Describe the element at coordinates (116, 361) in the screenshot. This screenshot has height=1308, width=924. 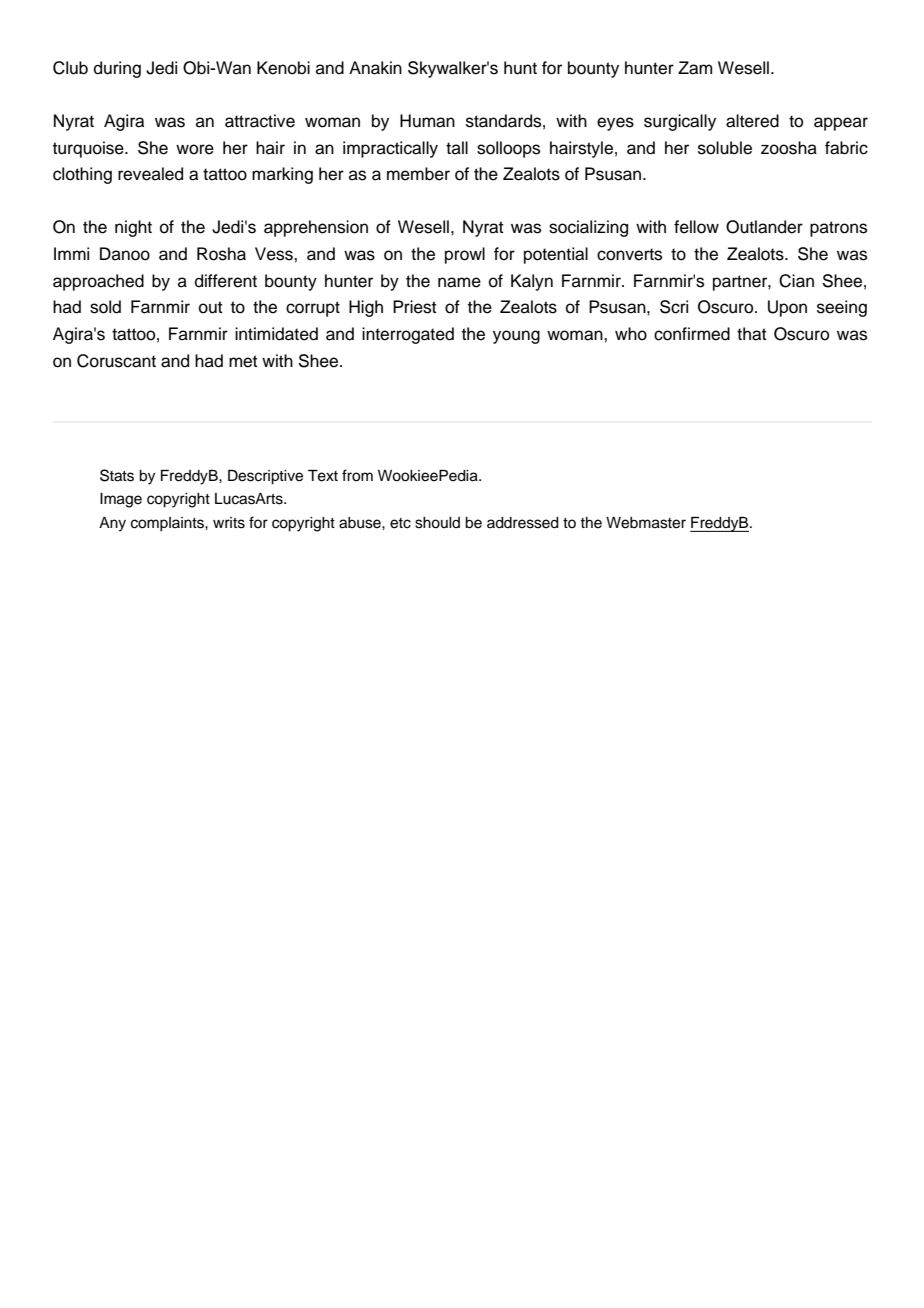
I see `Coruscant` at that location.
